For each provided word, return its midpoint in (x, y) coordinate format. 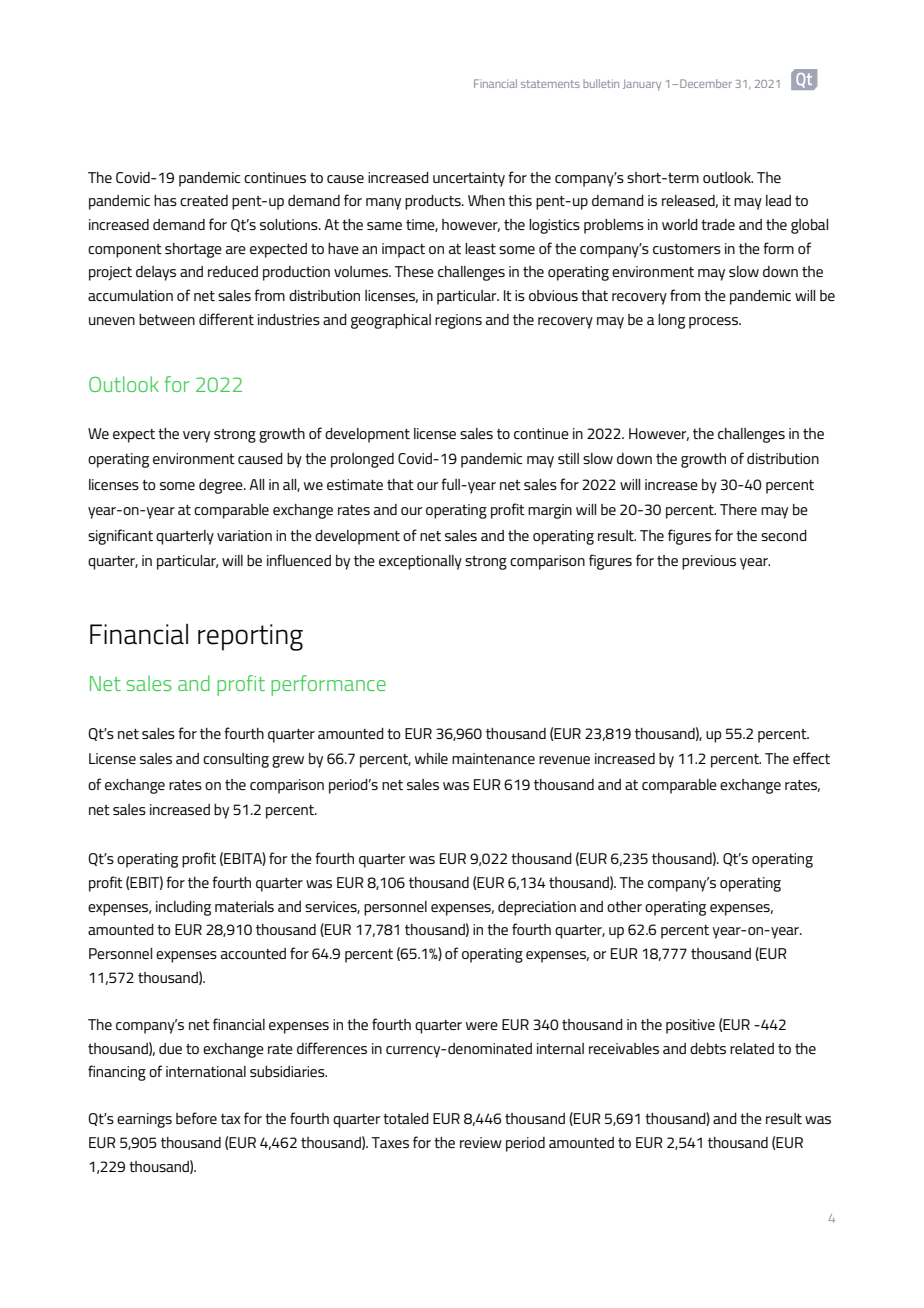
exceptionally (420, 562)
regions (458, 321)
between (167, 319)
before (196, 1118)
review (481, 1142)
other (624, 906)
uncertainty (469, 179)
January (642, 85)
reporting (250, 637)
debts (708, 1048)
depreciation (537, 908)
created (204, 200)
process (715, 323)
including (183, 908)
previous (709, 562)
